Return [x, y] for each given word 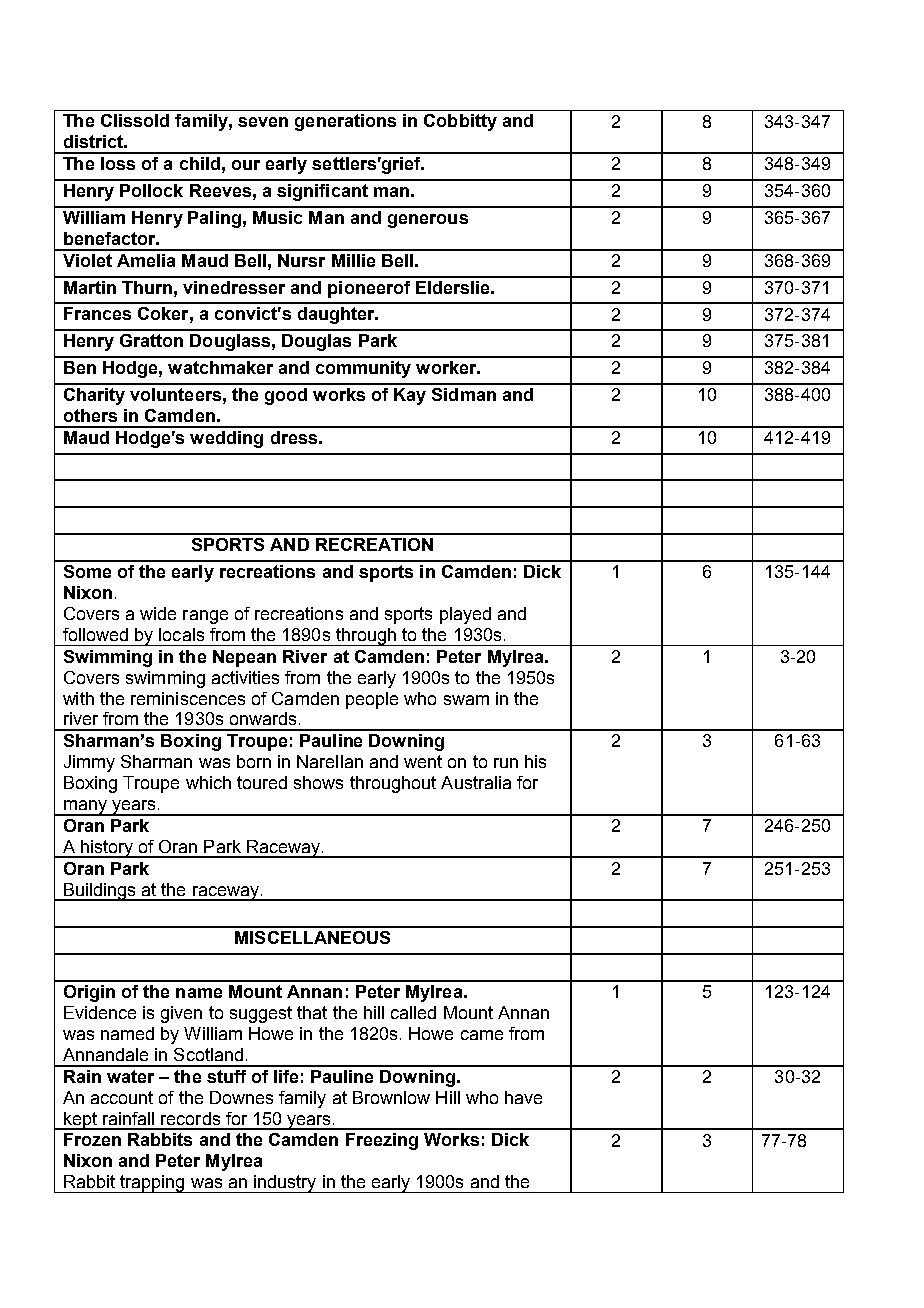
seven [263, 122]
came [482, 1035]
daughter [337, 315]
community [363, 369]
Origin [89, 993]
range [205, 617]
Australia [476, 782]
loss [118, 163]
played [465, 615]
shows [318, 782]
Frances [97, 313]
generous [428, 221]
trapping [152, 1184]
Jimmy [89, 763]
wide [158, 613]
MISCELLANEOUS [312, 937]
